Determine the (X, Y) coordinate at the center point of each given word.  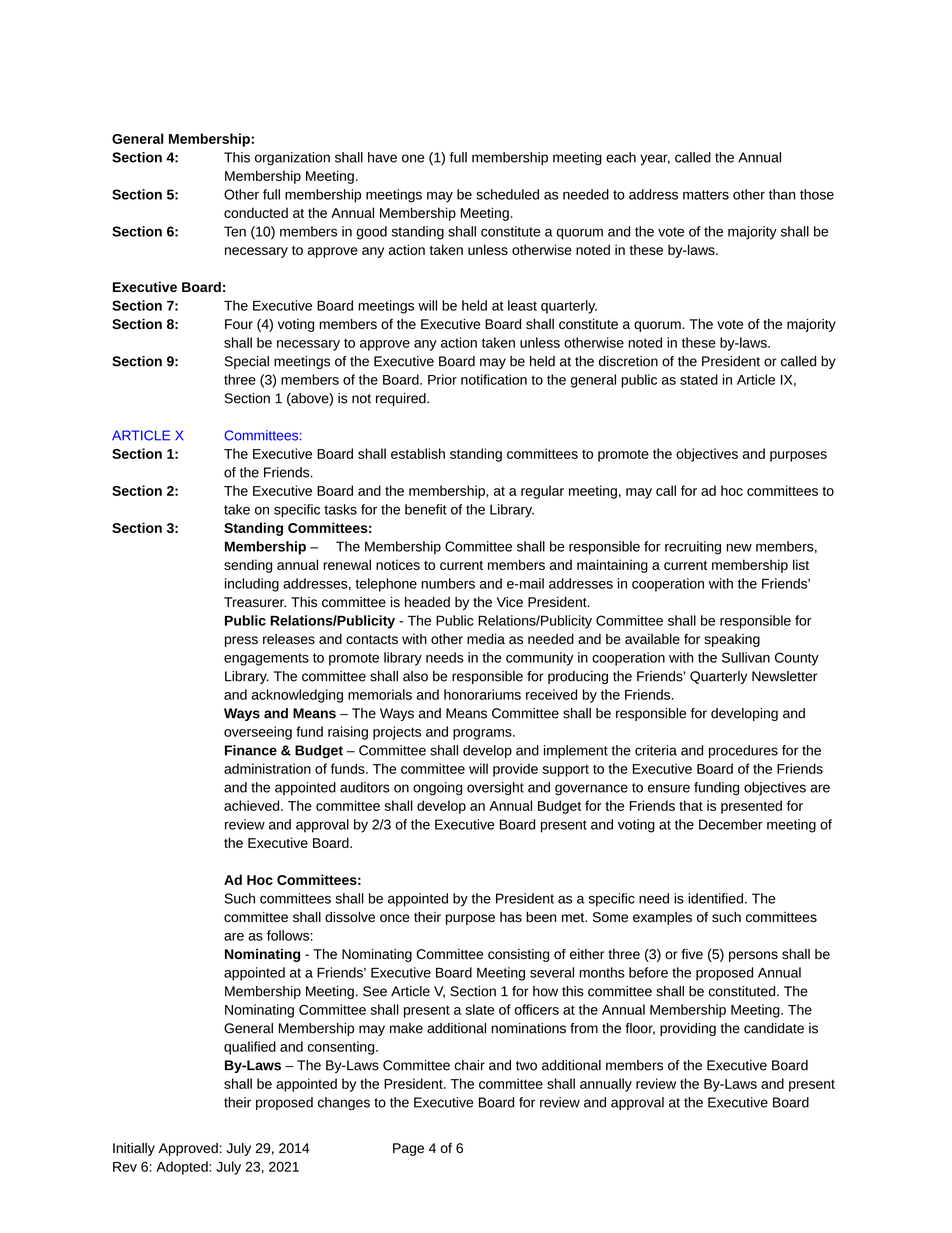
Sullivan (746, 657)
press (241, 641)
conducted (256, 212)
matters (706, 195)
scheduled (507, 194)
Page (408, 1149)
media (486, 639)
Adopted (183, 1168)
